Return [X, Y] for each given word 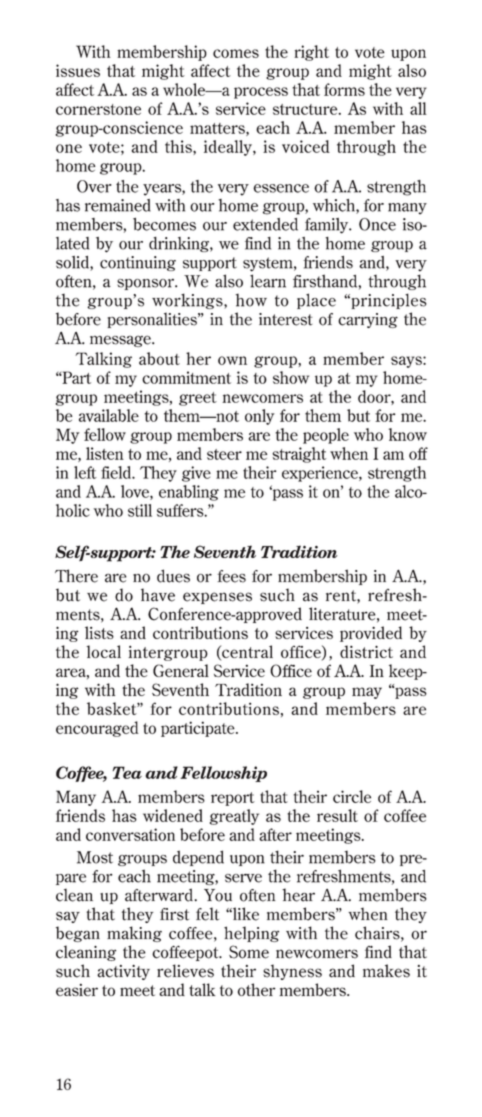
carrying [368, 320]
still [140, 510]
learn [268, 281]
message [121, 341]
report [233, 799]
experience [321, 474]
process [261, 93]
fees [231, 576]
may [367, 693]
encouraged [97, 729]
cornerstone [98, 109]
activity [123, 972]
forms [344, 89]
